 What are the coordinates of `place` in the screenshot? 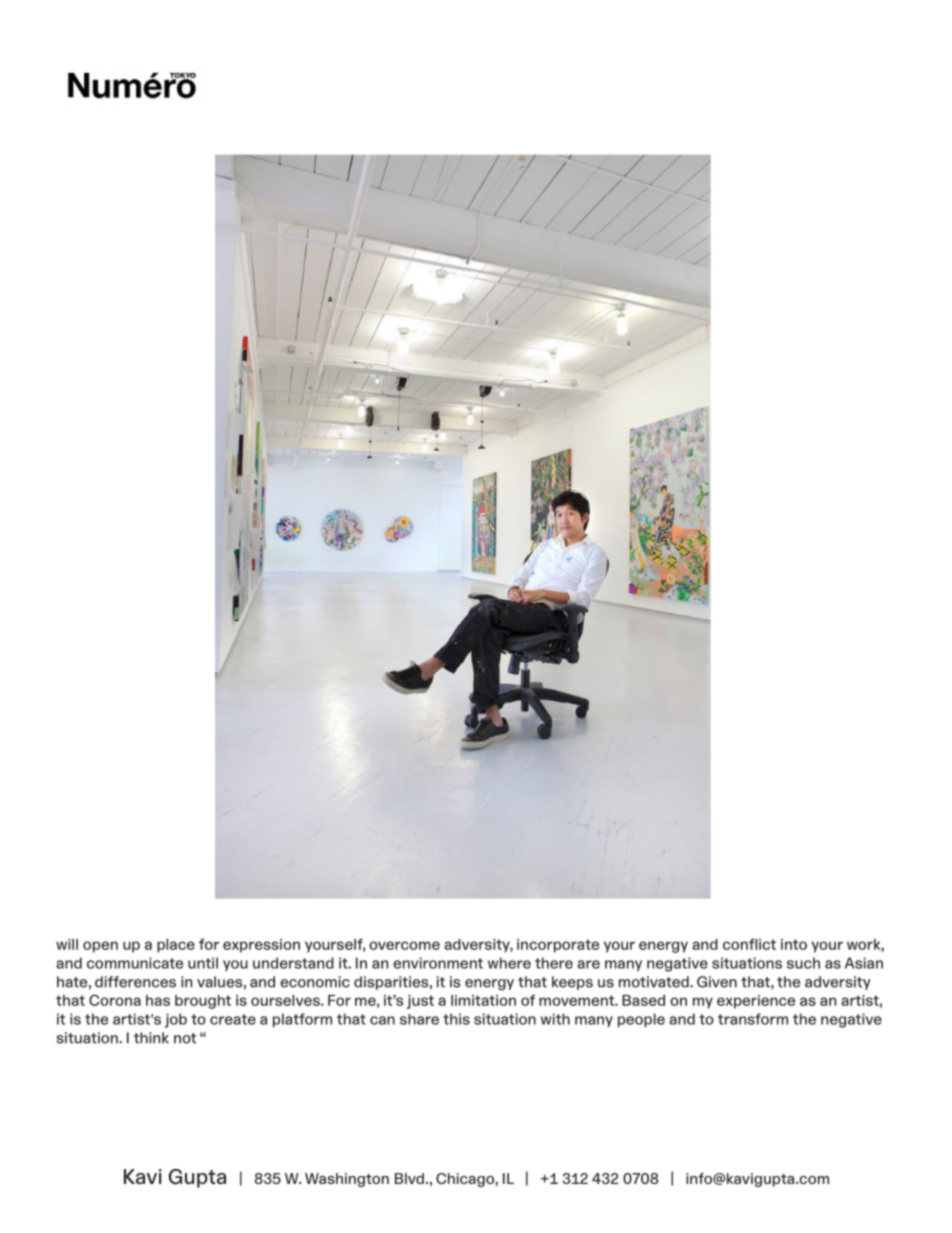 It's located at (176, 946).
